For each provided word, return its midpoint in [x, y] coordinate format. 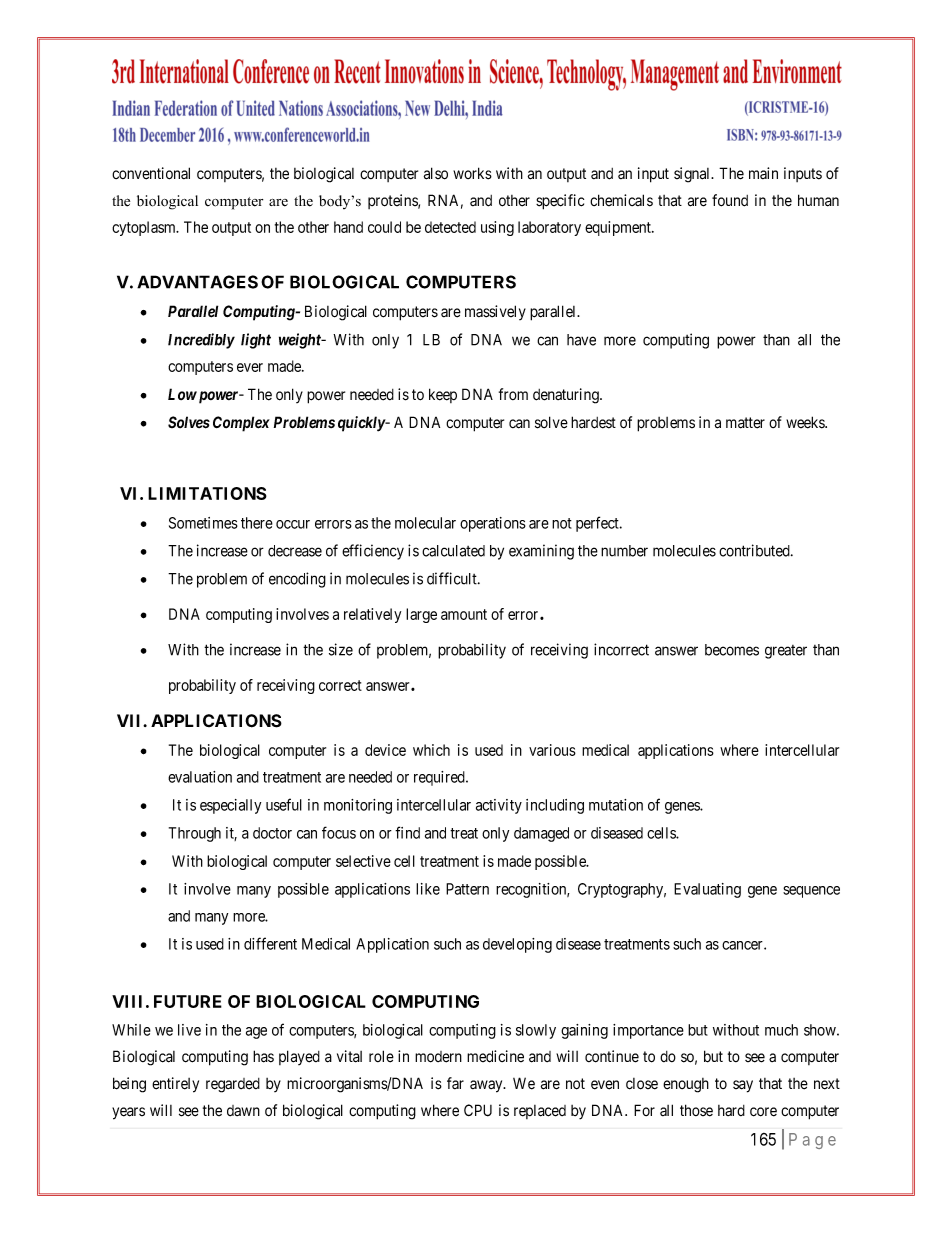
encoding [297, 580]
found [730, 200]
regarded [233, 1085]
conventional [151, 173]
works [472, 173]
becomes [732, 650]
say [743, 1086]
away [487, 1086]
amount [464, 614]
